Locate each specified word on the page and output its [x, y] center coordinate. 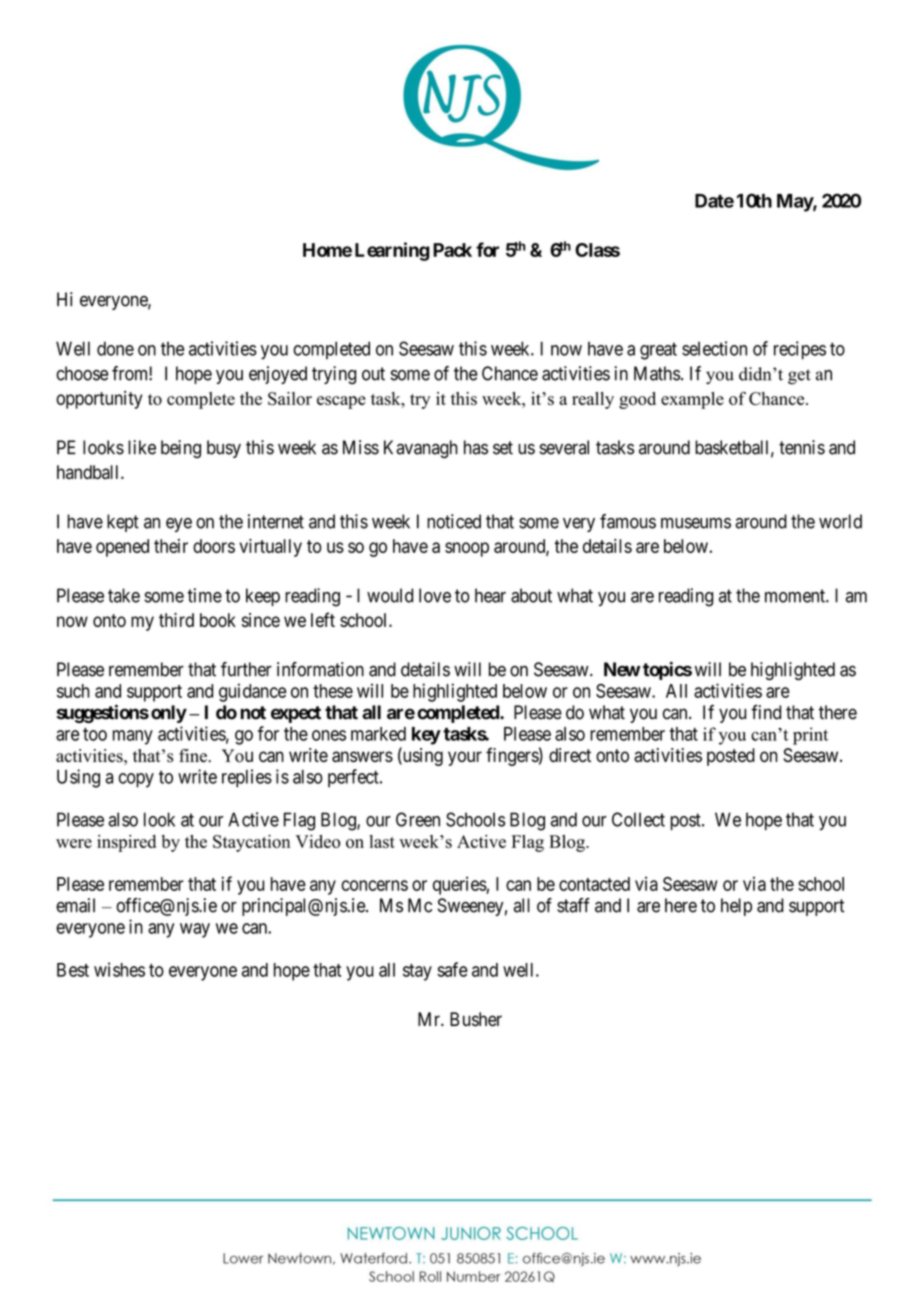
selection [714, 348]
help [736, 907]
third [176, 620]
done [115, 348]
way [195, 930]
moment [796, 596]
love [435, 595]
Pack [452, 250]
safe [452, 969]
